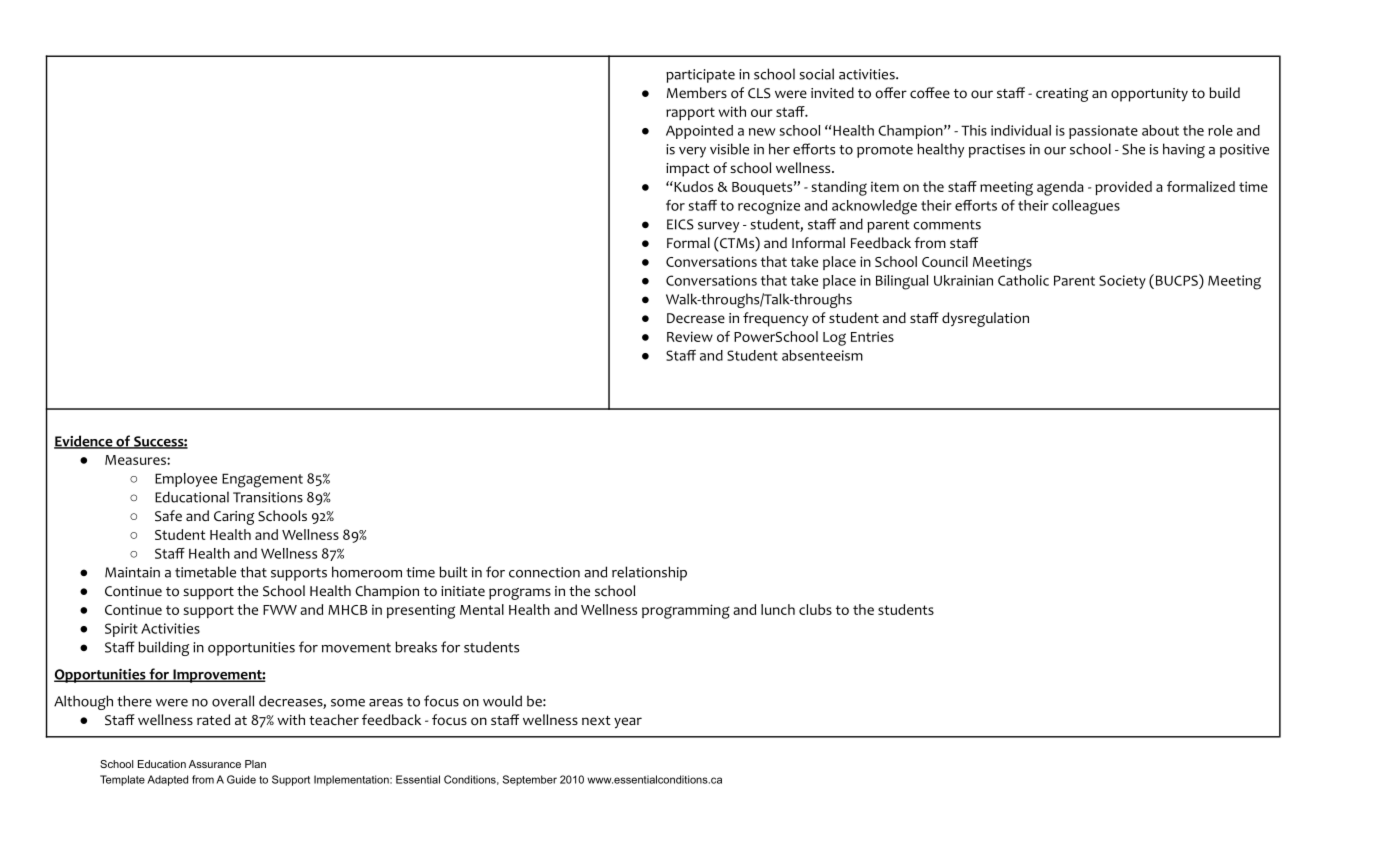 This document has width=1400, height=850. What do you see at coordinates (697, 92) in the document?
I see `Members` at bounding box center [697, 92].
